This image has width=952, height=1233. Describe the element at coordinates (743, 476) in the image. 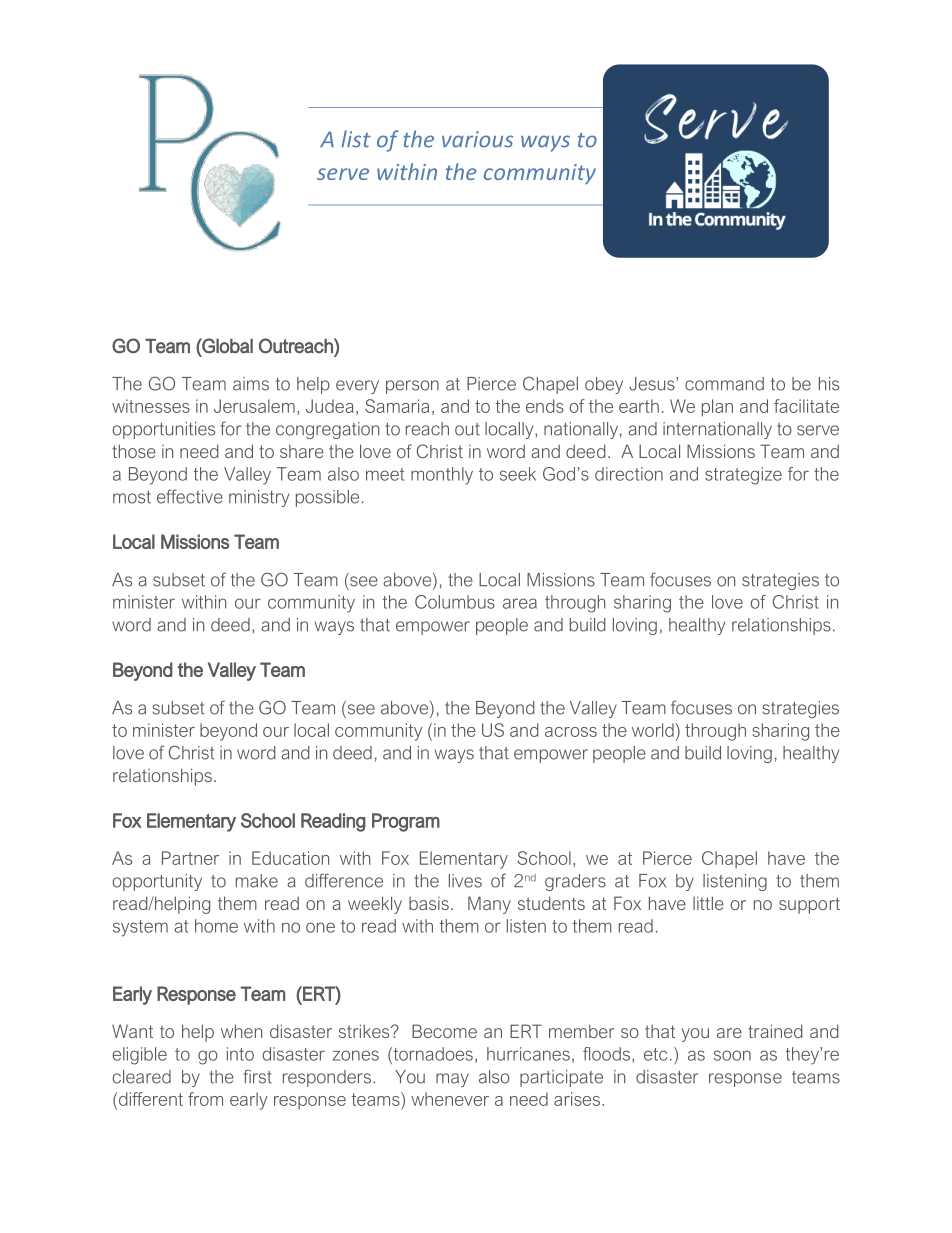

I see `strategize` at that location.
